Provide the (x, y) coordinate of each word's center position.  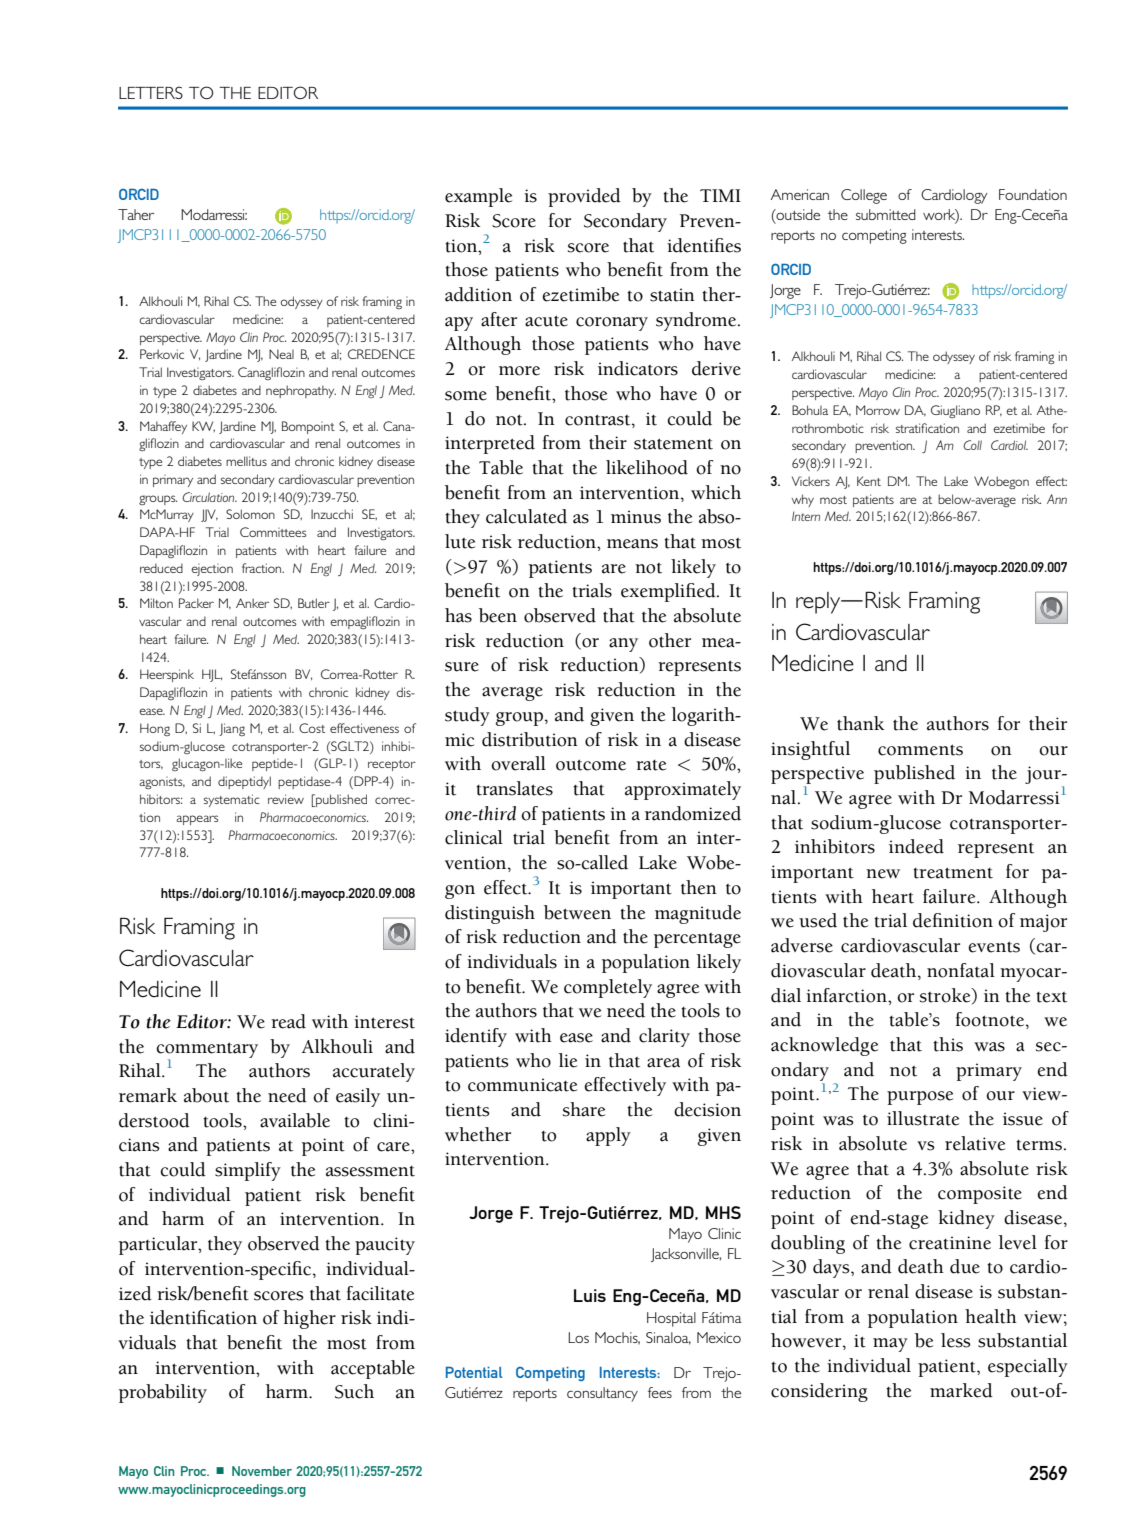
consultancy (602, 1394)
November (262, 1471)
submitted (886, 214)
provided (584, 197)
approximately (683, 790)
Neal (281, 354)
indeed (916, 846)
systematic (232, 800)
